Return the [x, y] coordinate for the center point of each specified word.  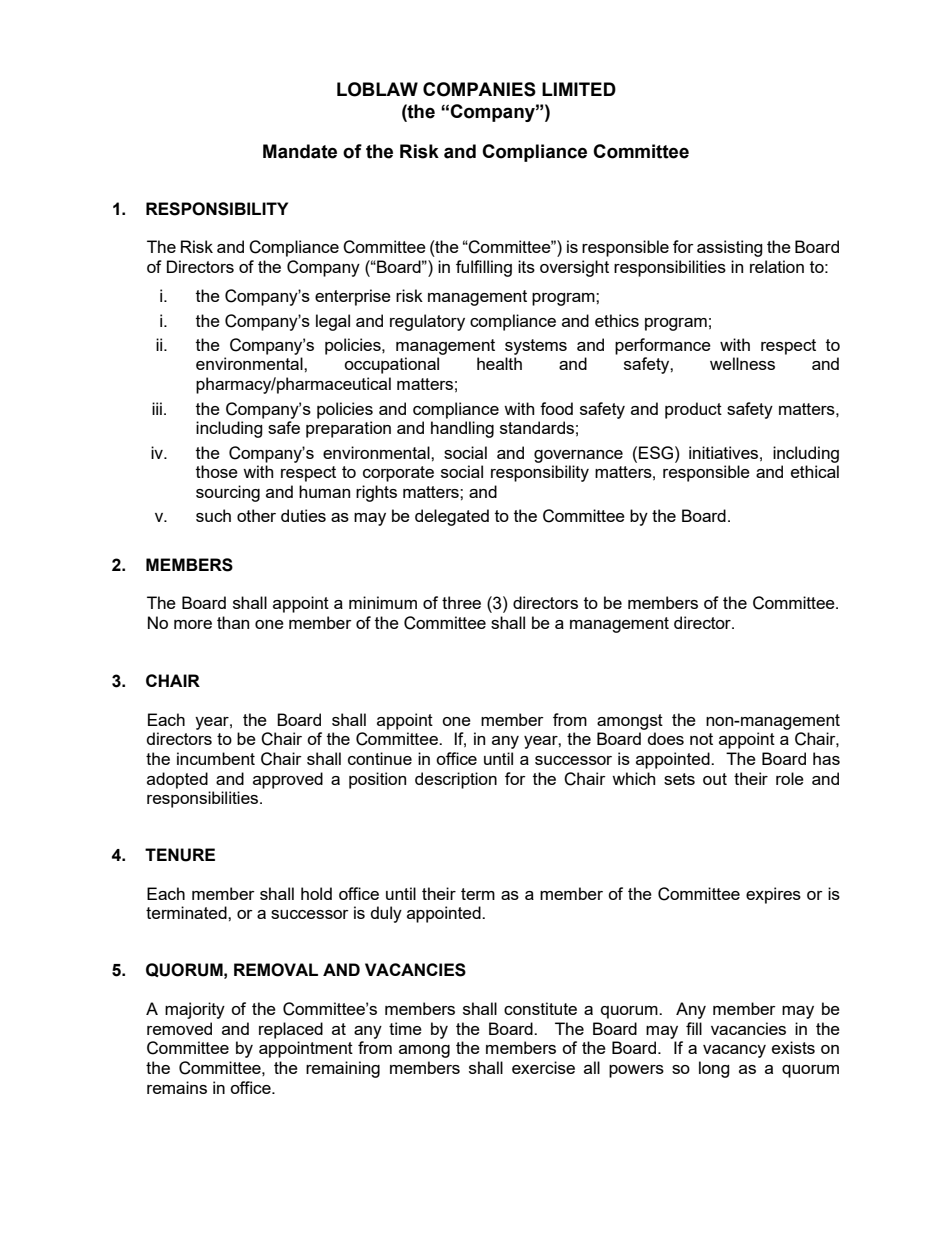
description [456, 780]
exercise [543, 1067]
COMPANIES [479, 89]
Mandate [300, 151]
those [217, 471]
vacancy [734, 1051]
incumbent [216, 758]
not [701, 739]
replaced [291, 1030]
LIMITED [579, 89]
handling [462, 429]
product [693, 410]
